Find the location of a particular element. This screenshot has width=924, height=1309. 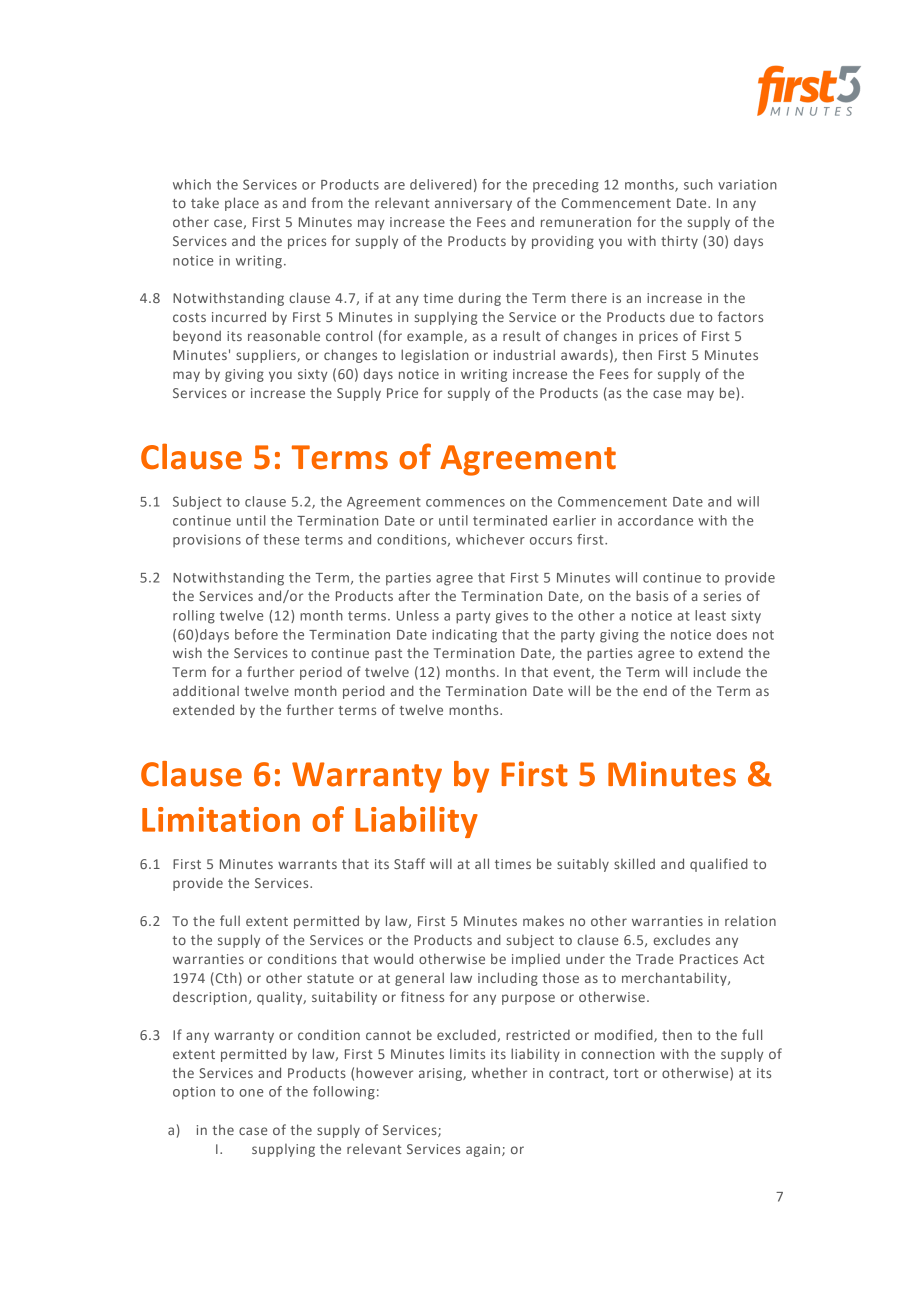

anniversary is located at coordinates (473, 204).
